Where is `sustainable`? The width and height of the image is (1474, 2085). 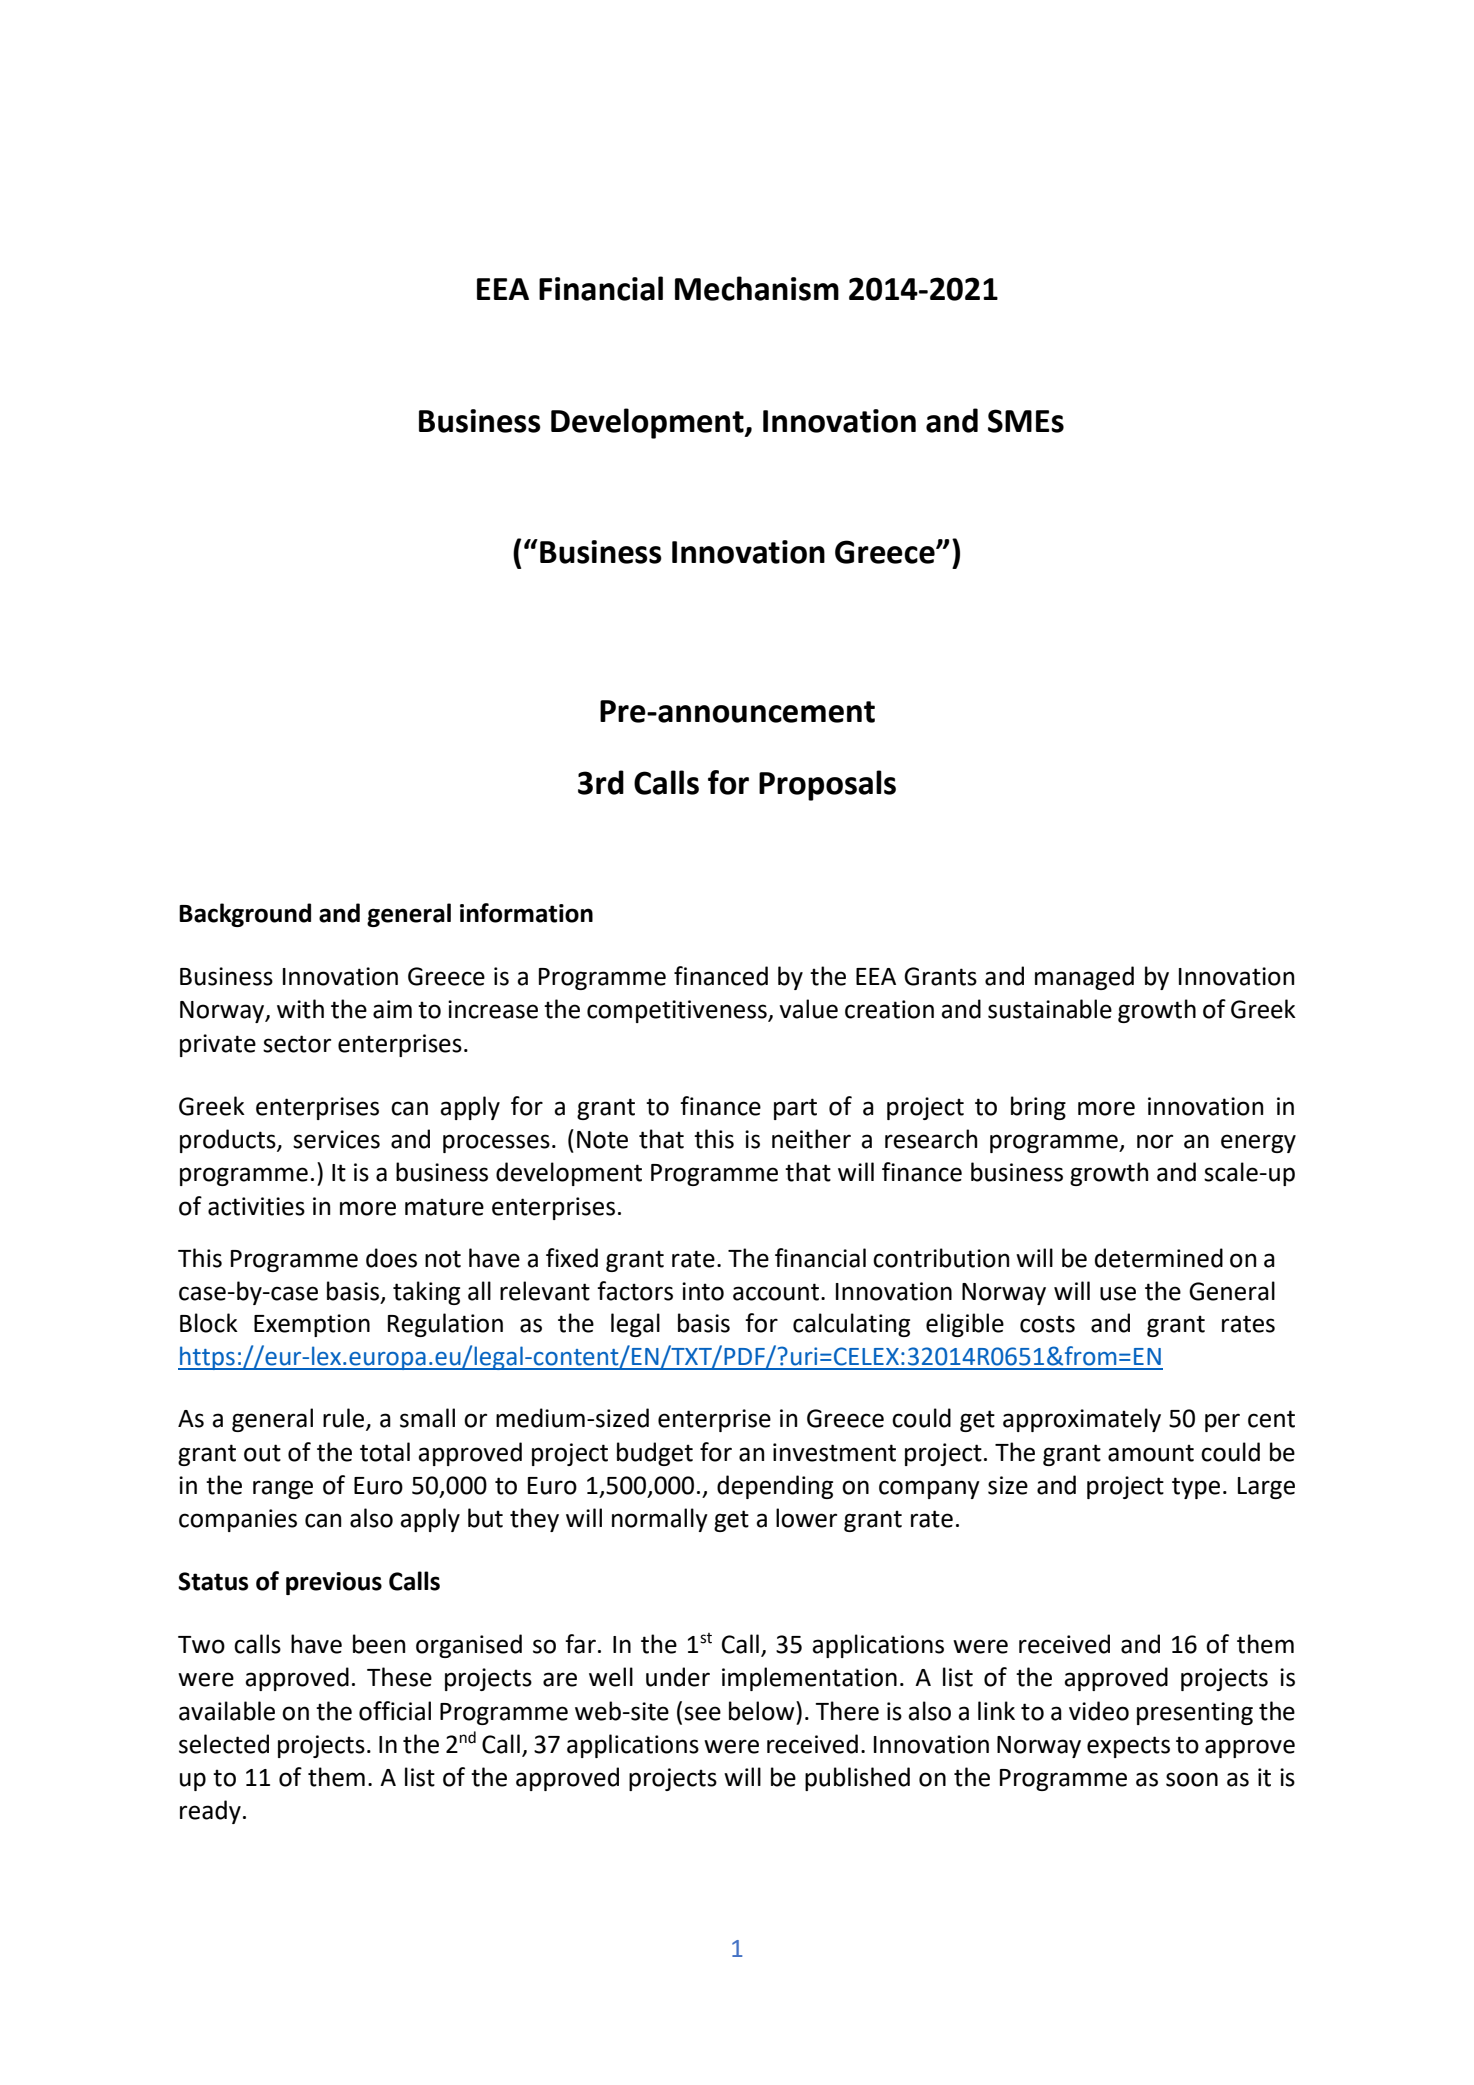
sustainable is located at coordinates (1050, 1009).
